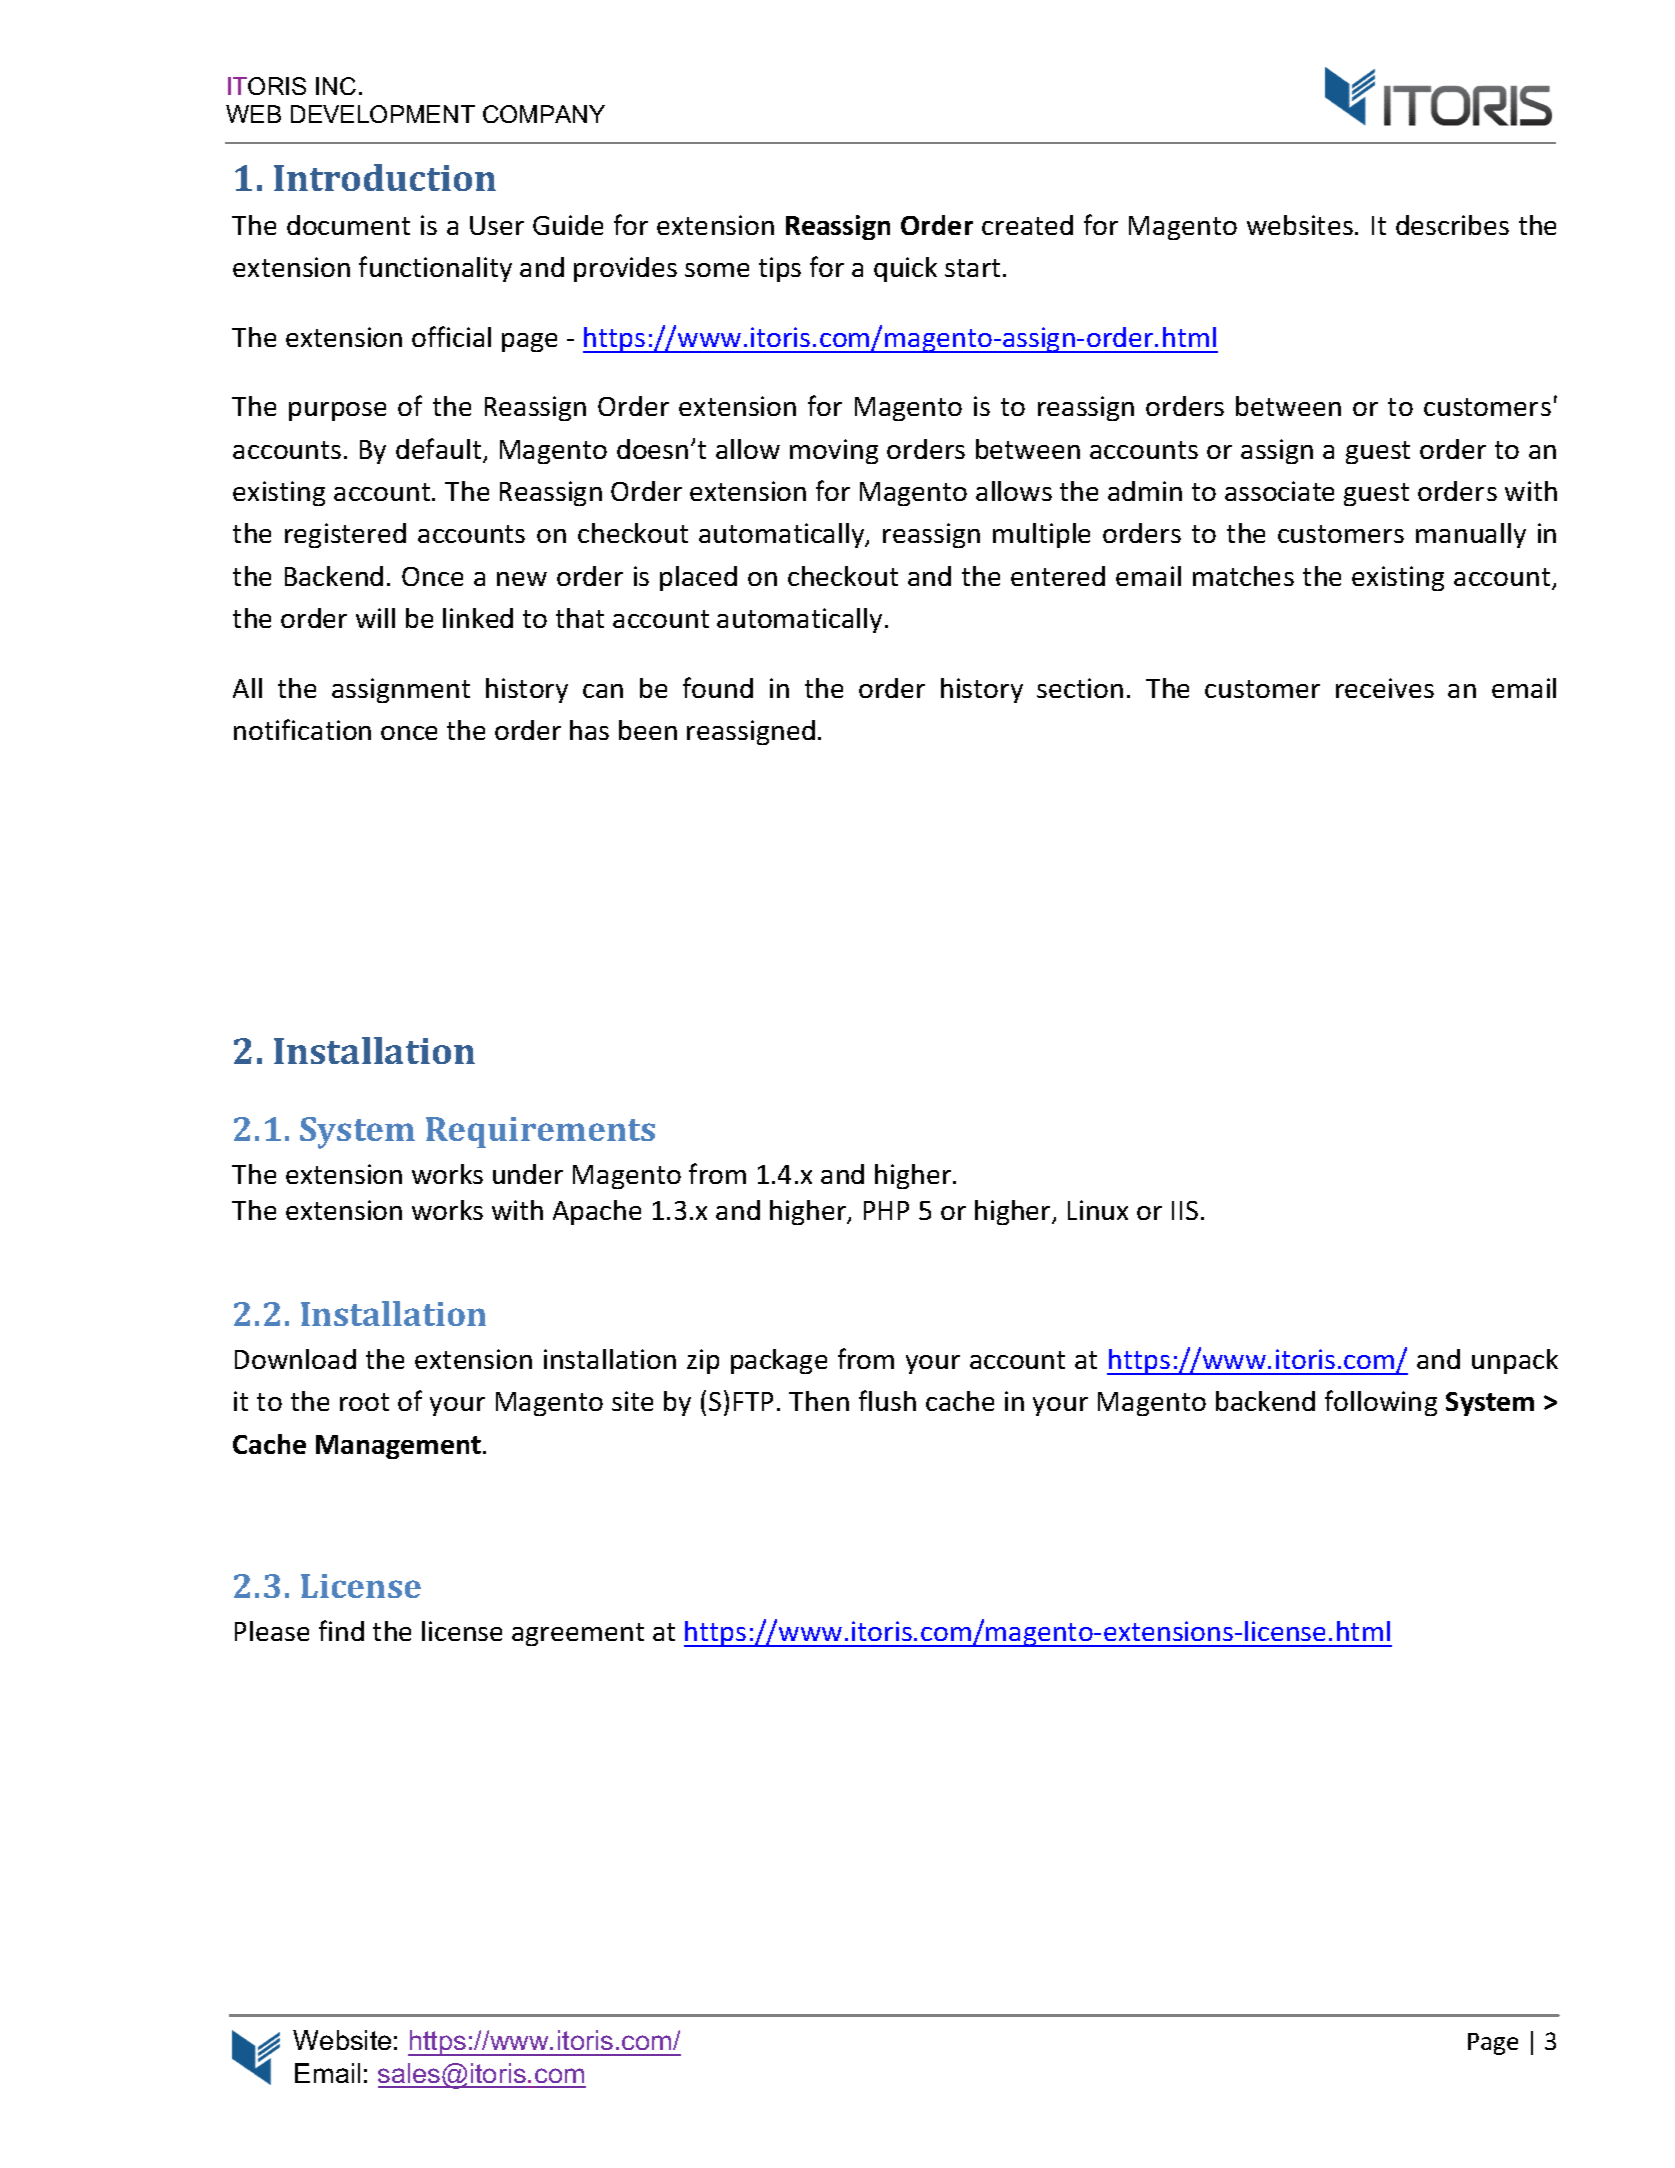 This page has width=1675, height=2168. Describe the element at coordinates (1027, 225) in the page. I see `created` at that location.
